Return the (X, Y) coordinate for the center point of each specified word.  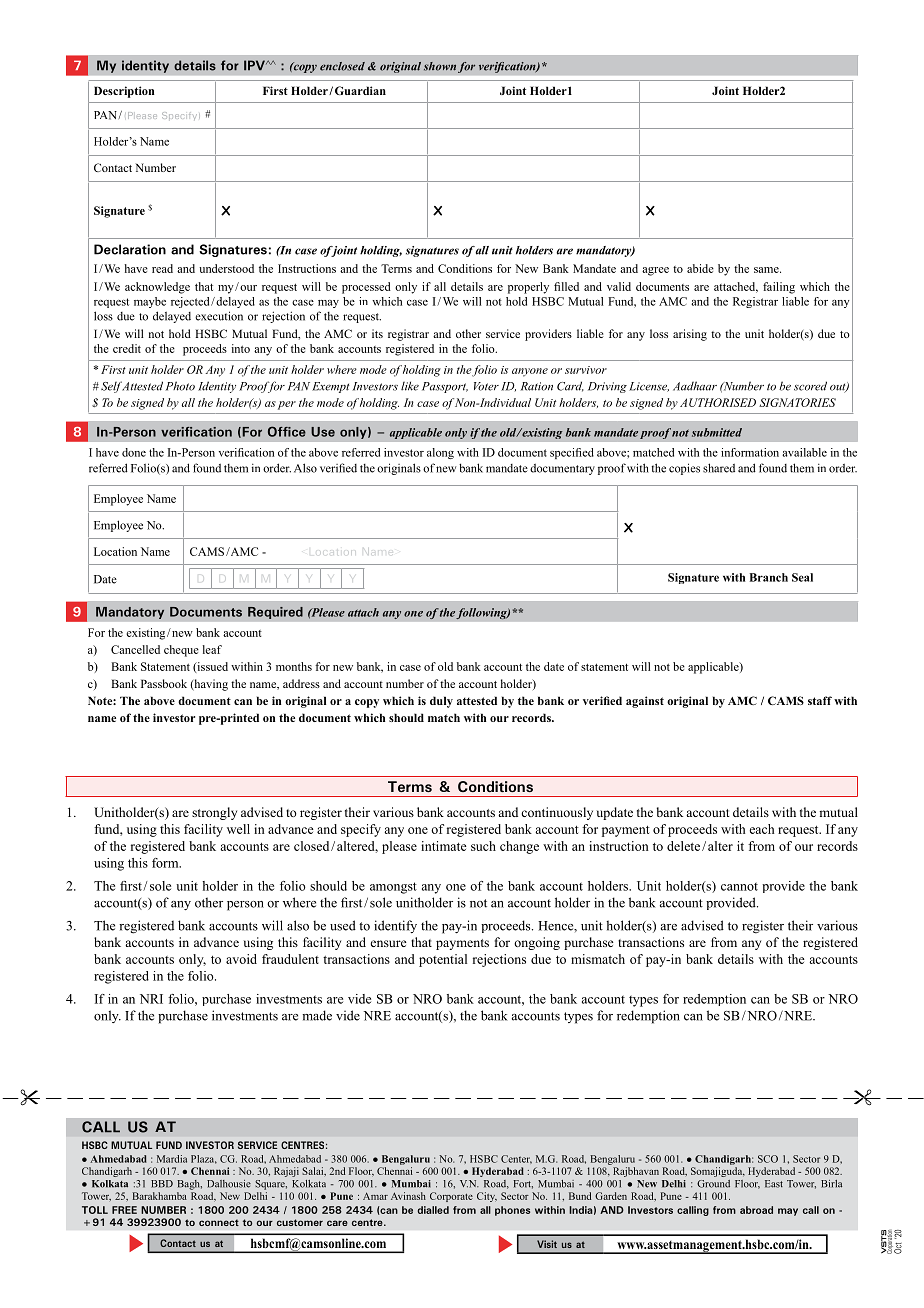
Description (124, 92)
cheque (181, 651)
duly (441, 702)
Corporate (451, 1197)
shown (440, 66)
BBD (162, 1184)
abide (700, 268)
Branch (769, 577)
